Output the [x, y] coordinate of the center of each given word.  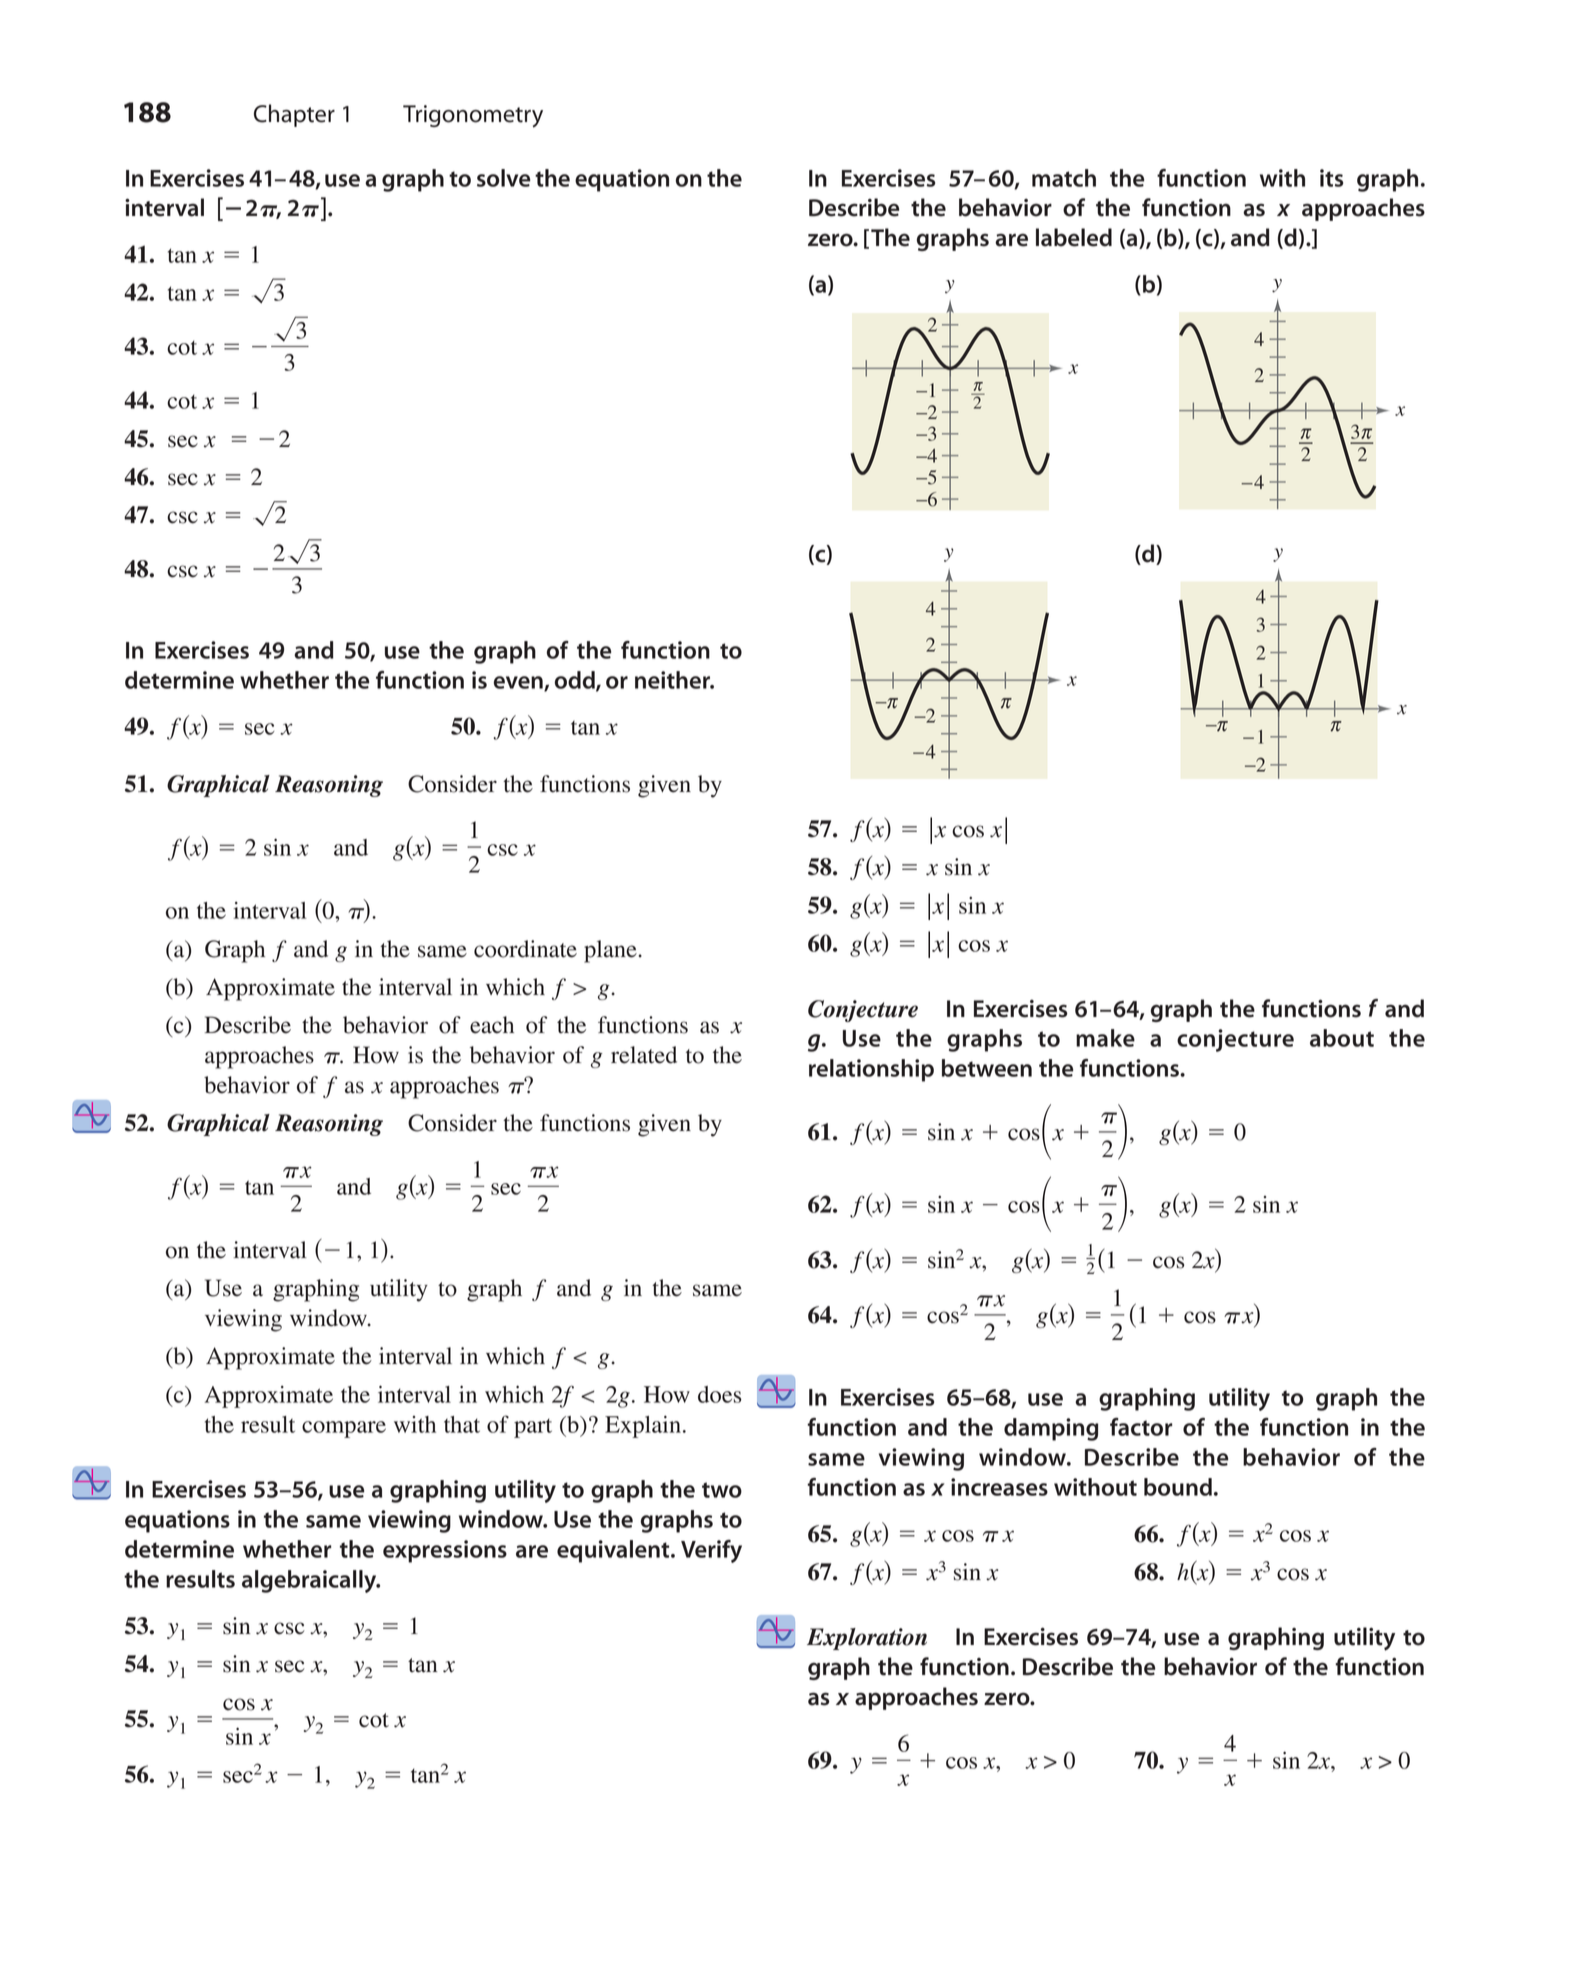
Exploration [867, 1639]
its [1331, 178]
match [1064, 178]
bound [1178, 1487]
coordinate [525, 949]
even [519, 683]
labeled [1074, 237]
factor [1141, 1427]
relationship [871, 1070]
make [1105, 1038]
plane [611, 951]
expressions [445, 1551]
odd [576, 681]
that [462, 1424]
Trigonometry [473, 116]
